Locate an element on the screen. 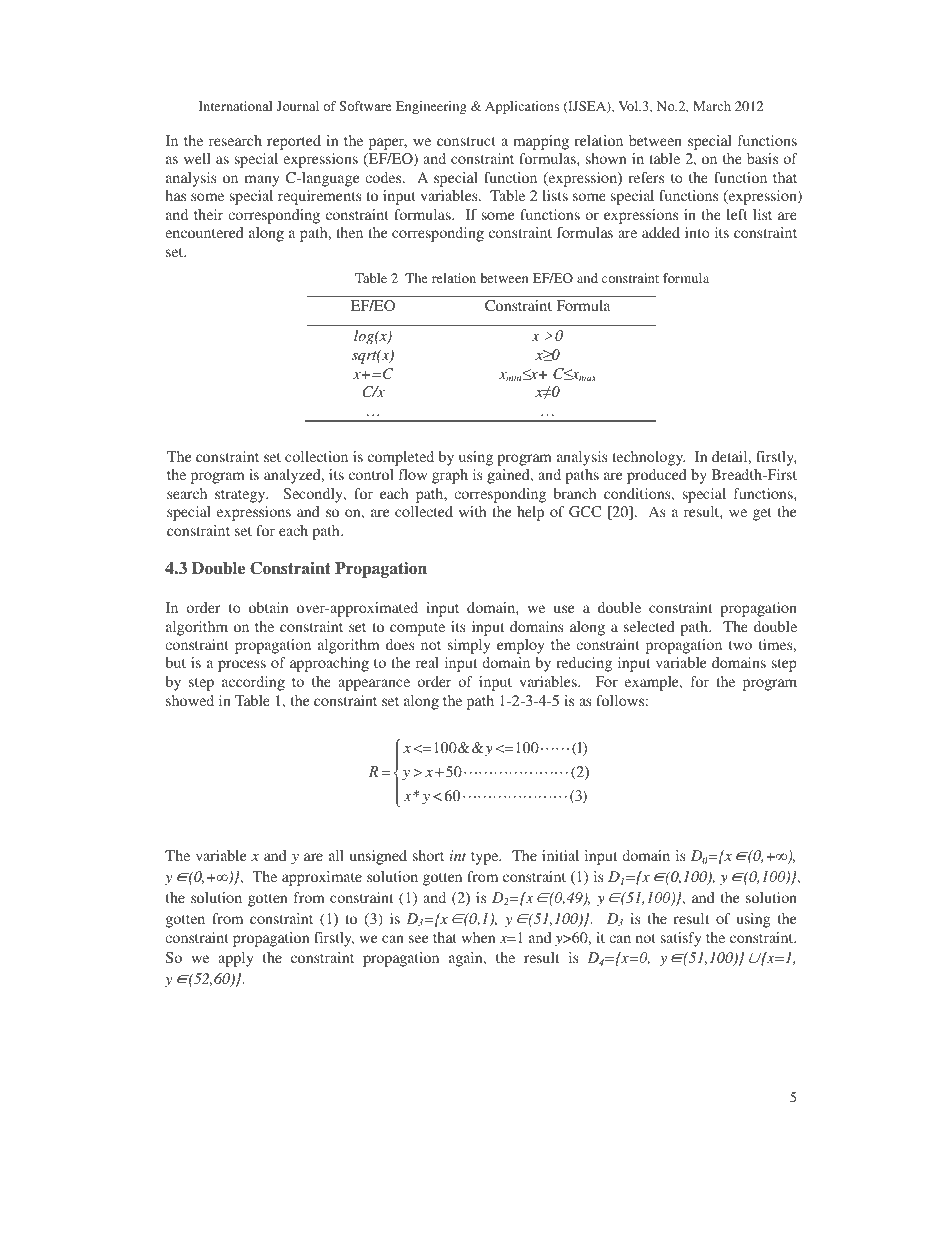 Image resolution: width=952 pixels, height=1233 pixels. apply is located at coordinates (236, 959).
